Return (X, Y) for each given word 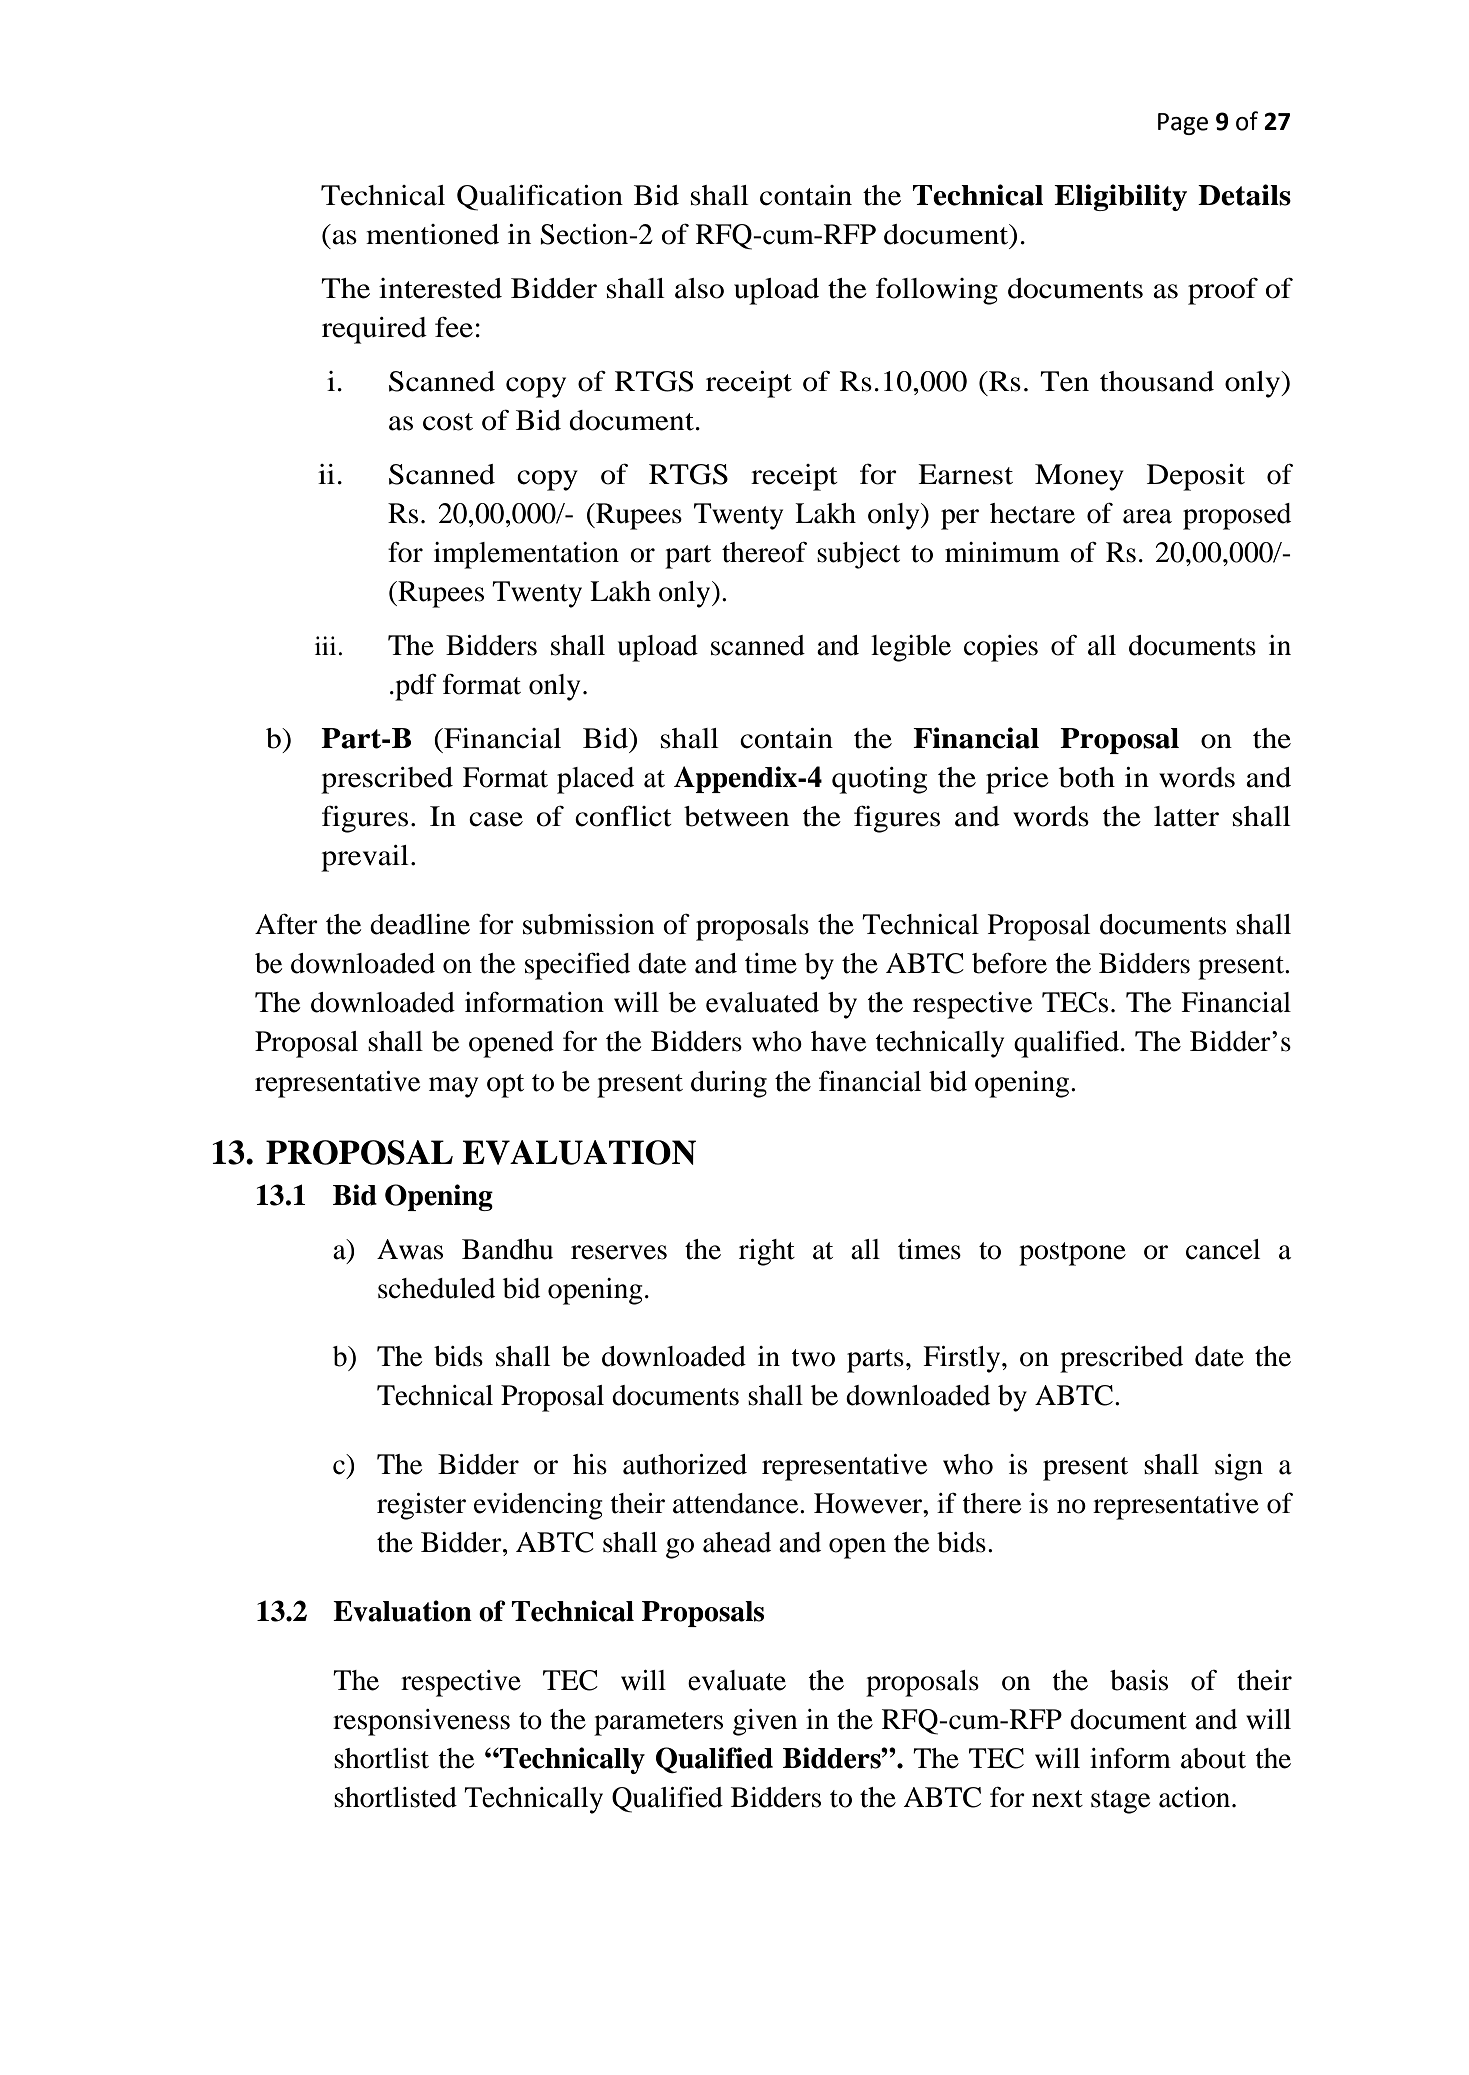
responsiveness (421, 1722)
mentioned (432, 234)
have (838, 1041)
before (1009, 963)
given (765, 1722)
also (699, 288)
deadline (420, 924)
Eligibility (1120, 197)
